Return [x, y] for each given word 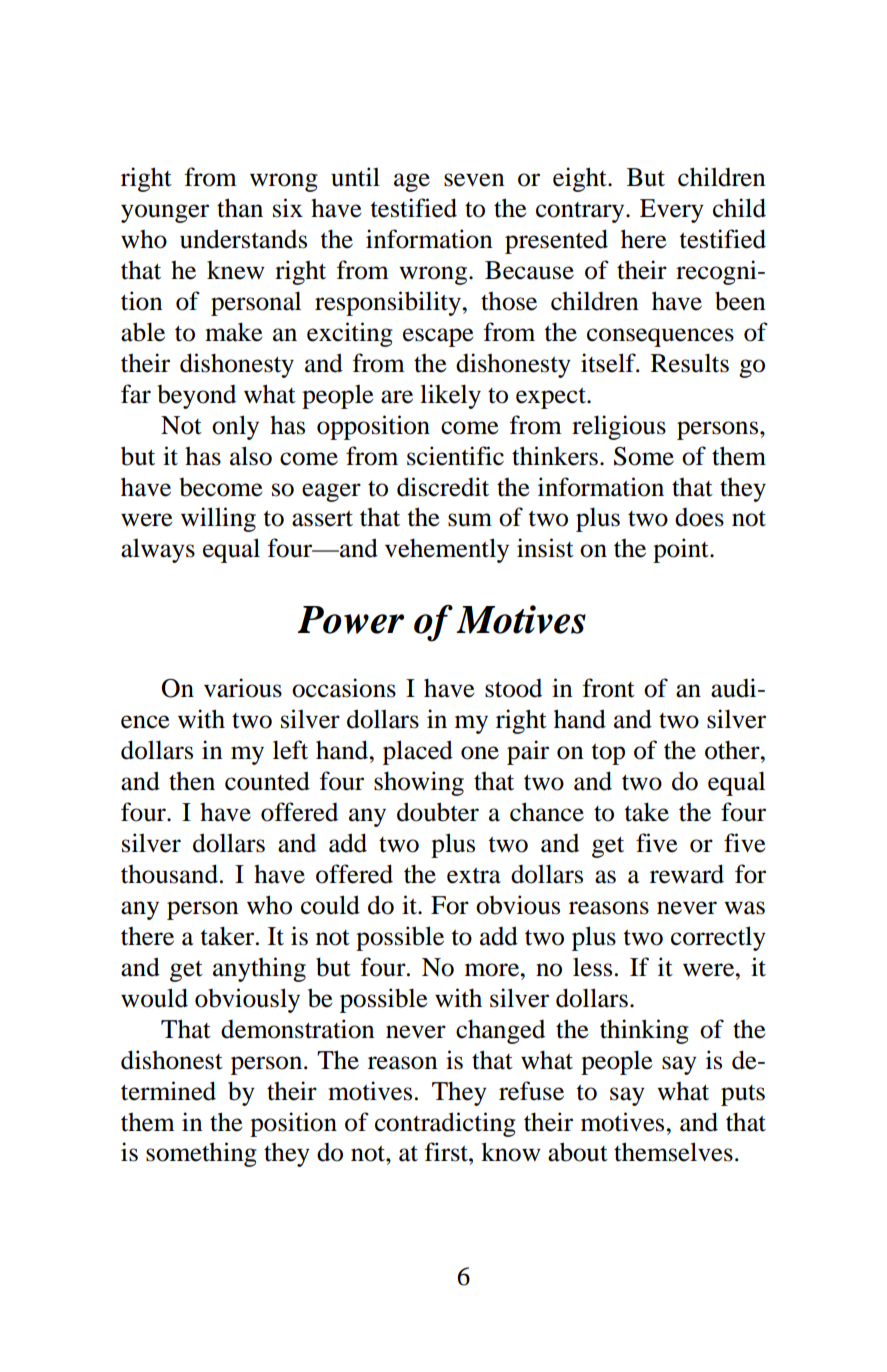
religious [619, 427]
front [609, 688]
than [240, 208]
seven [474, 180]
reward [687, 874]
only [235, 427]
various [243, 688]
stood [513, 688]
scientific [455, 456]
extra [474, 876]
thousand [169, 874]
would [154, 998]
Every [672, 211]
